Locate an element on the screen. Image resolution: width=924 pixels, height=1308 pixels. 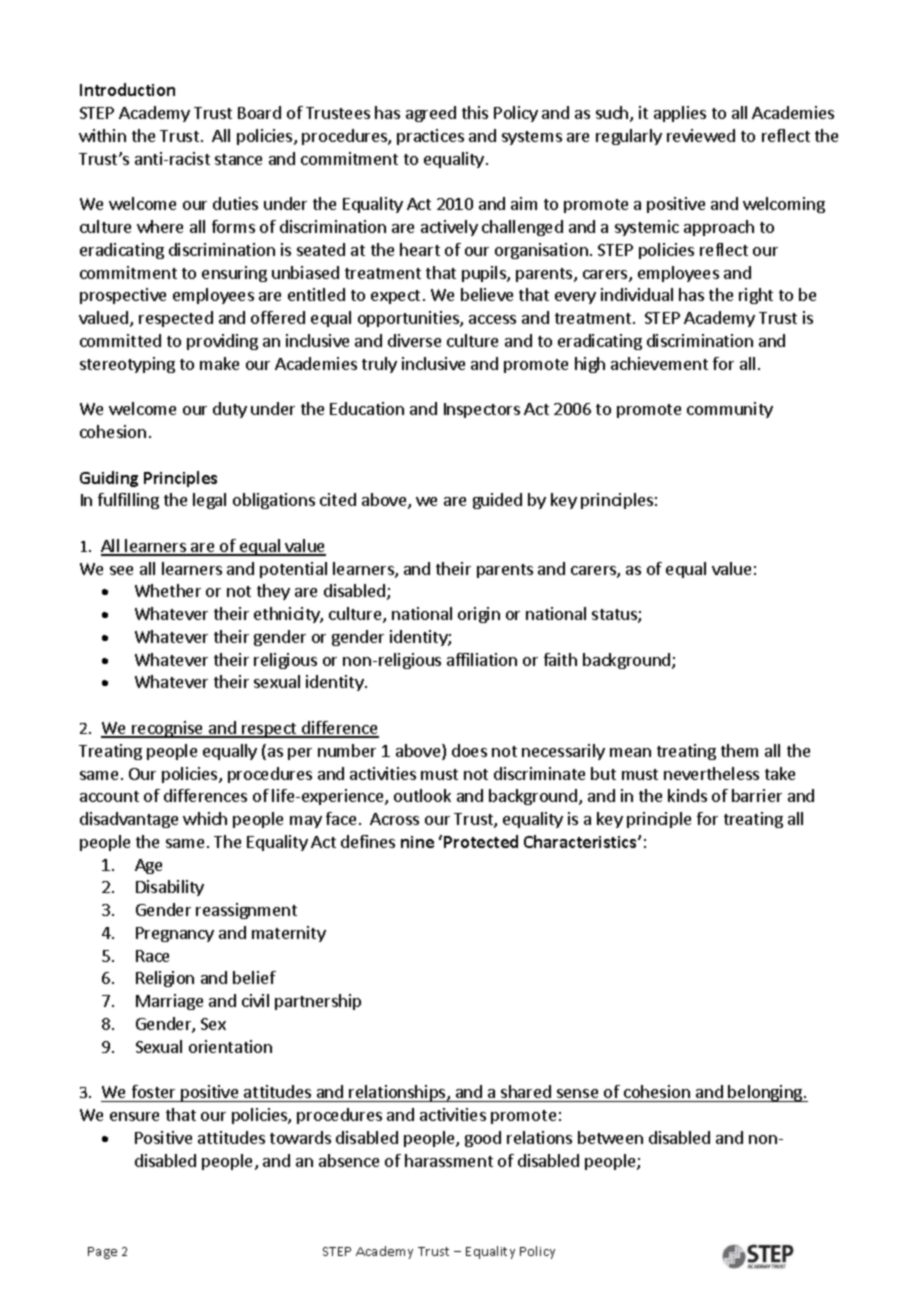
recognise is located at coordinates (168, 729).
